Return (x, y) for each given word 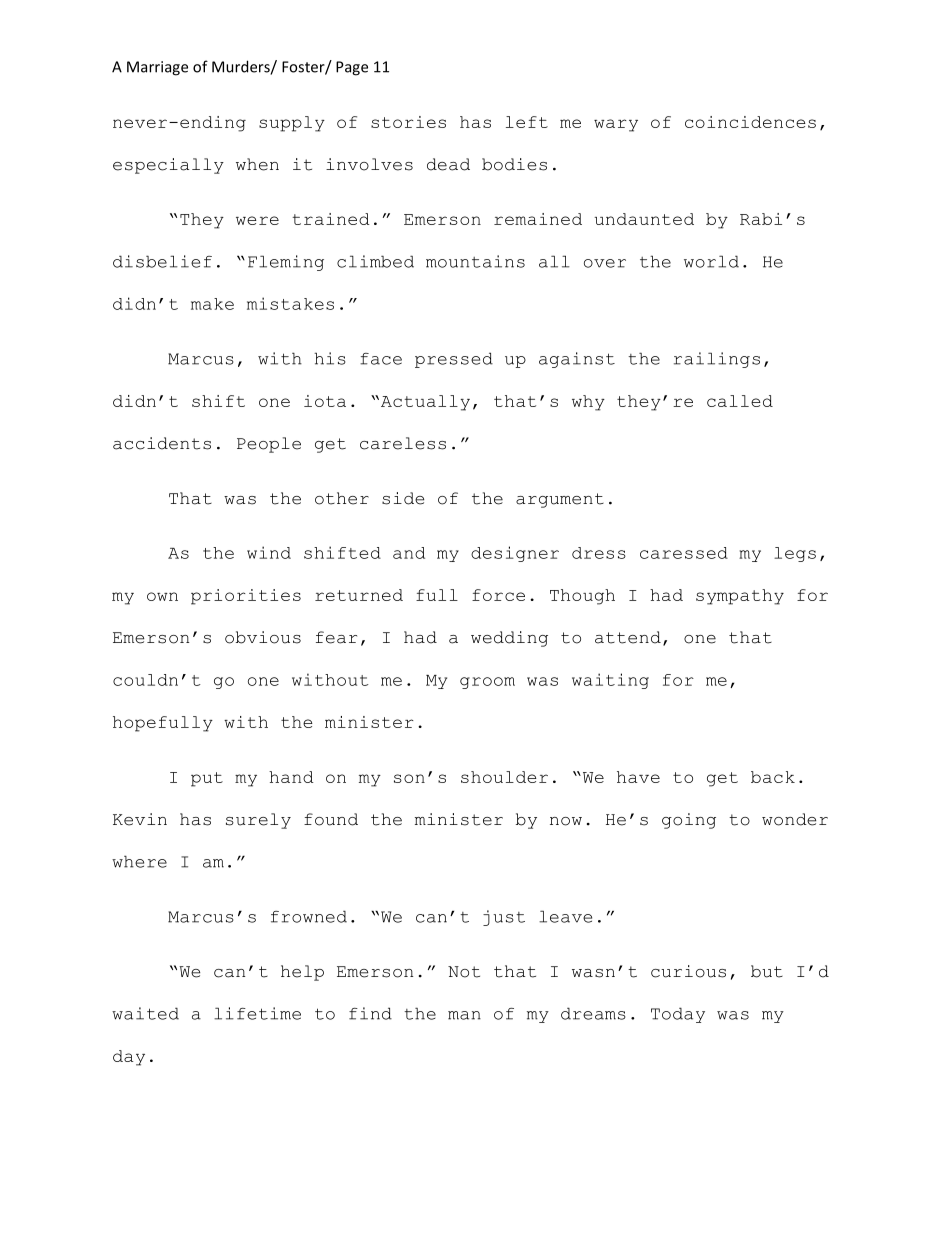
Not (464, 972)
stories (408, 122)
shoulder (504, 777)
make (212, 304)
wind (269, 552)
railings (717, 360)
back (773, 777)
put (207, 779)
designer (515, 554)
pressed (454, 360)
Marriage (157, 68)
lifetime (257, 1013)
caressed (684, 553)
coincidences (750, 122)
